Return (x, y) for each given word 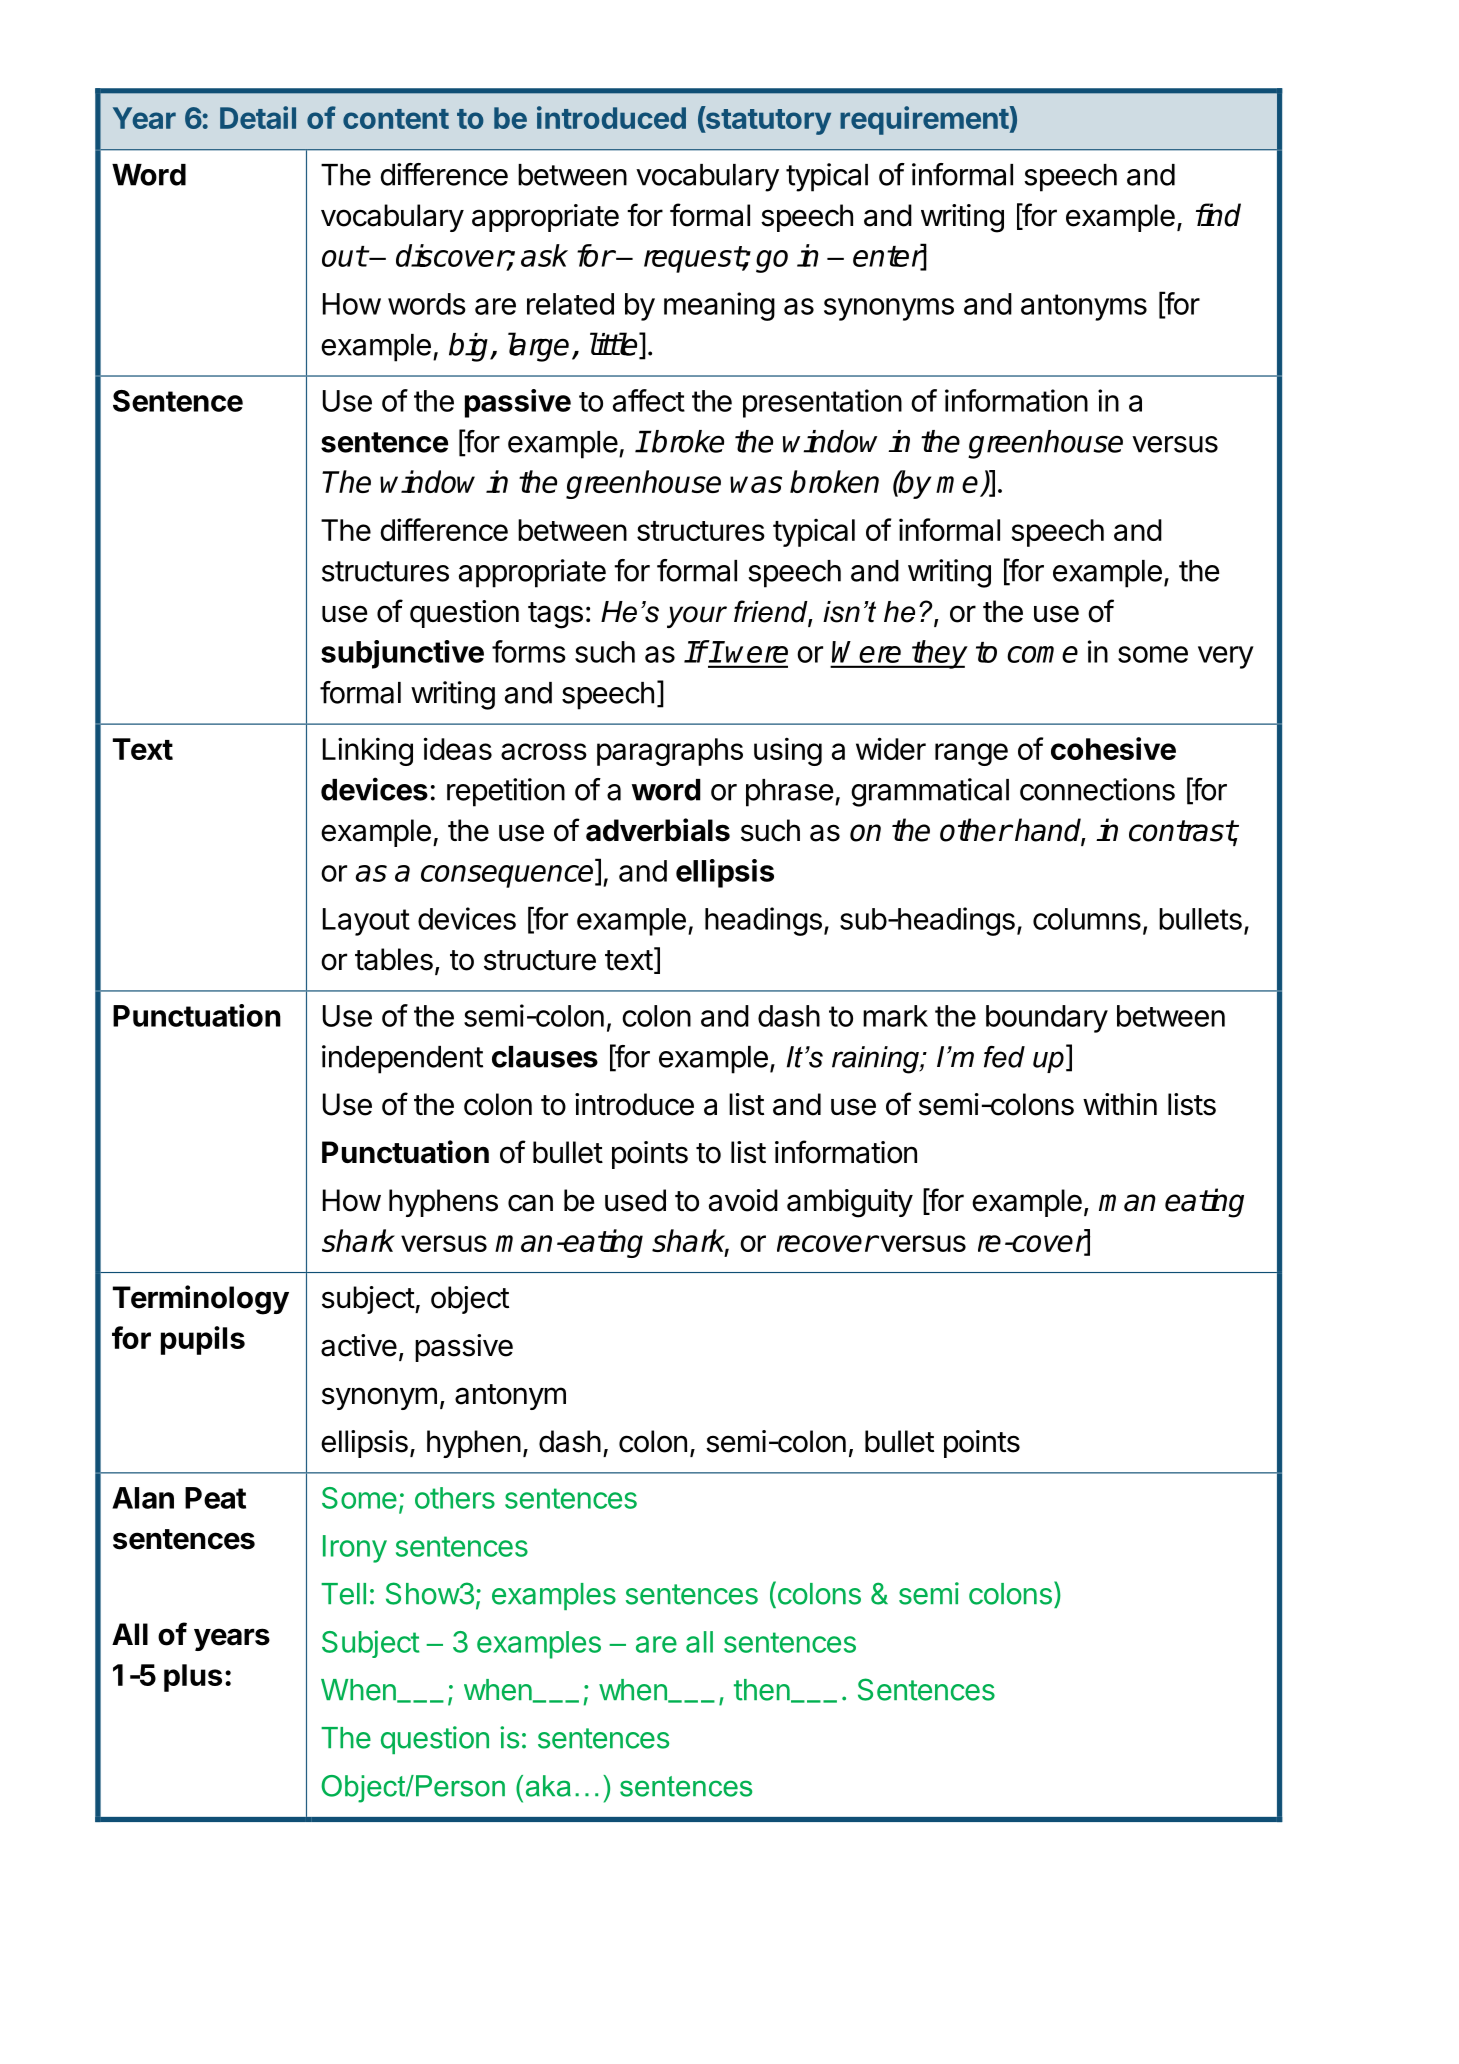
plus (193, 1678)
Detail (258, 117)
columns (1087, 919)
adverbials (658, 830)
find (1218, 215)
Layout (366, 922)
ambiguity (850, 1203)
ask (544, 255)
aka (548, 1786)
